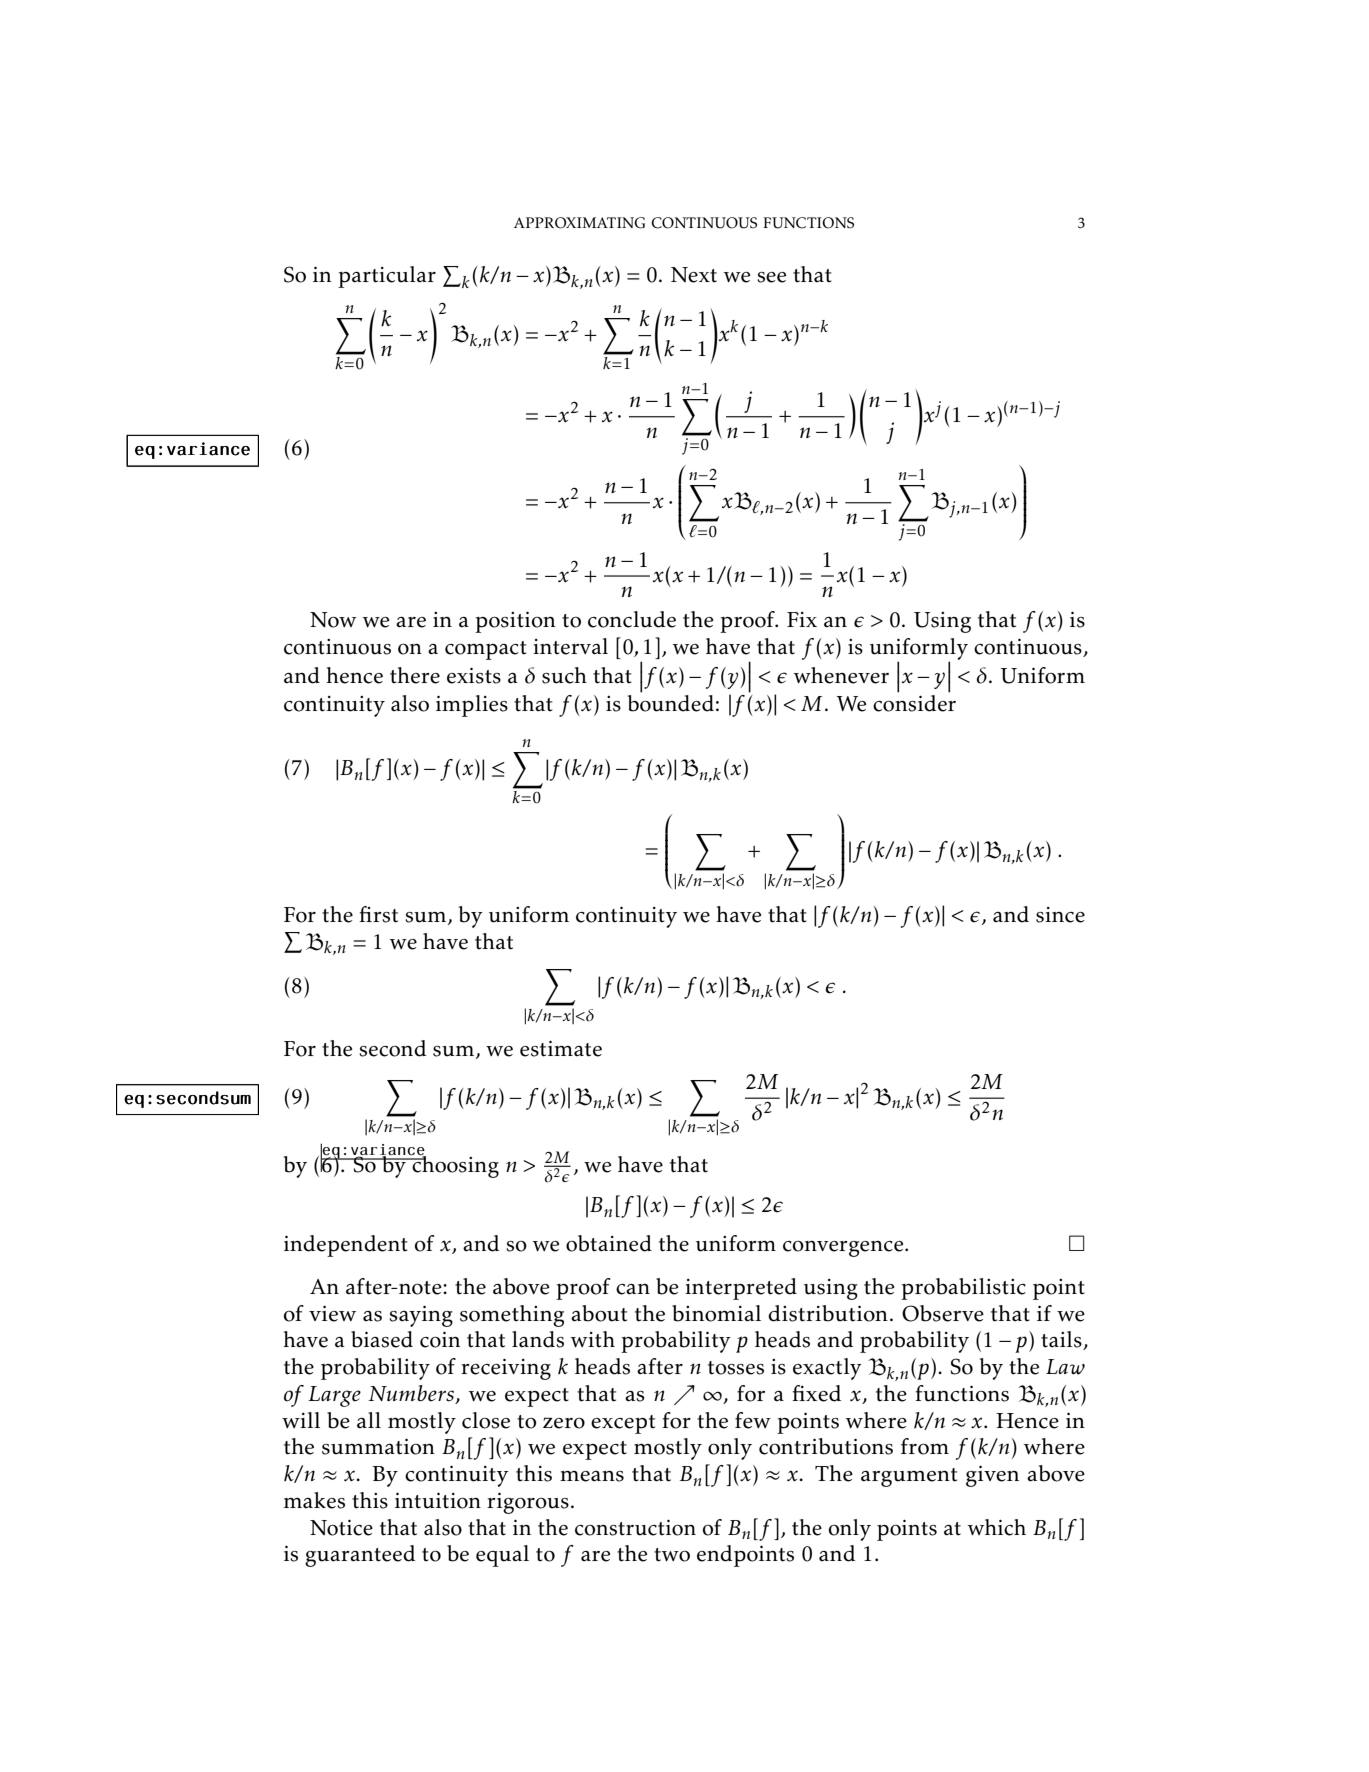 The image size is (1369, 1772). I want to click on probabilistic, so click(963, 1289).
